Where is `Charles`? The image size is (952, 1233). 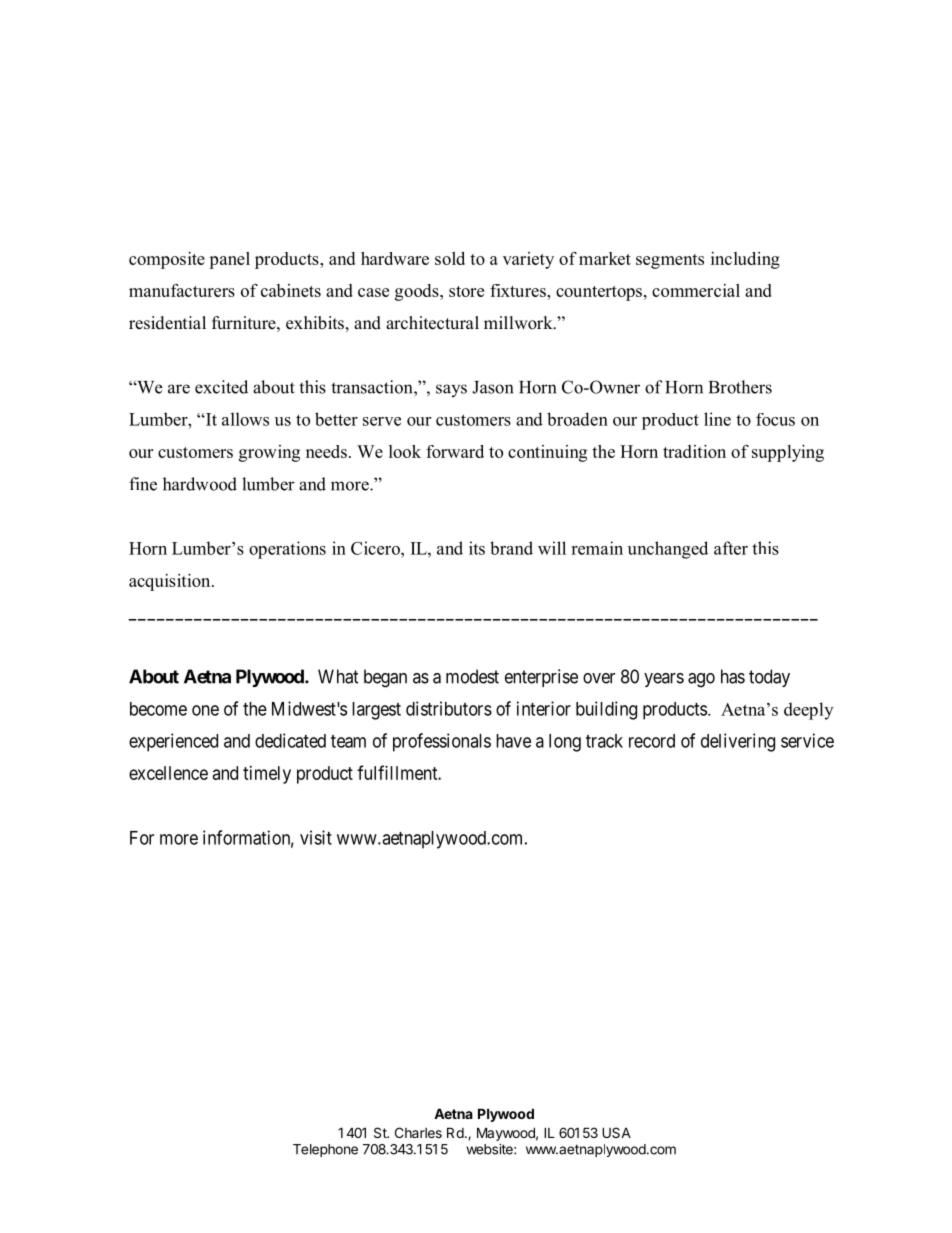
Charles is located at coordinates (418, 1132).
